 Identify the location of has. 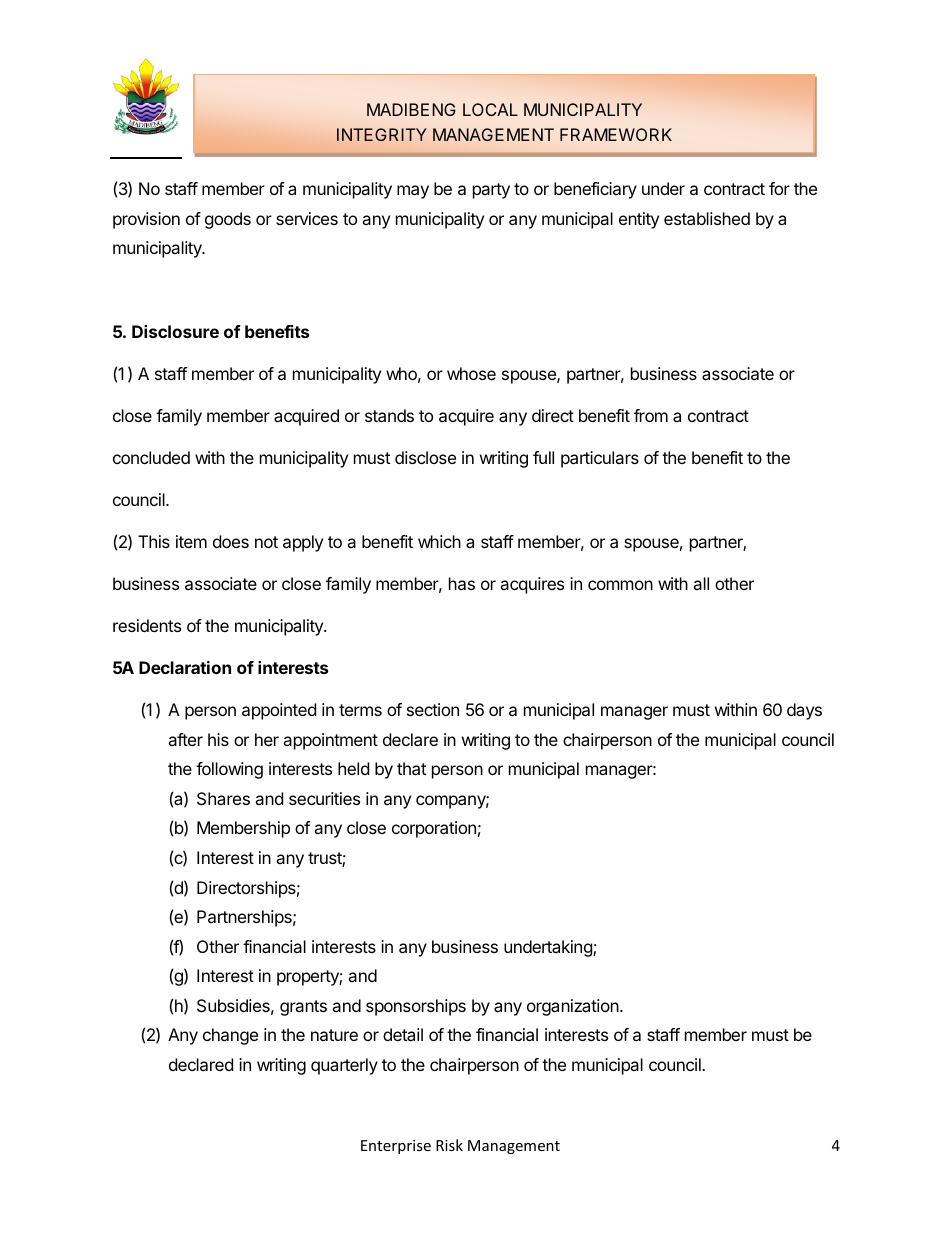
(462, 583).
